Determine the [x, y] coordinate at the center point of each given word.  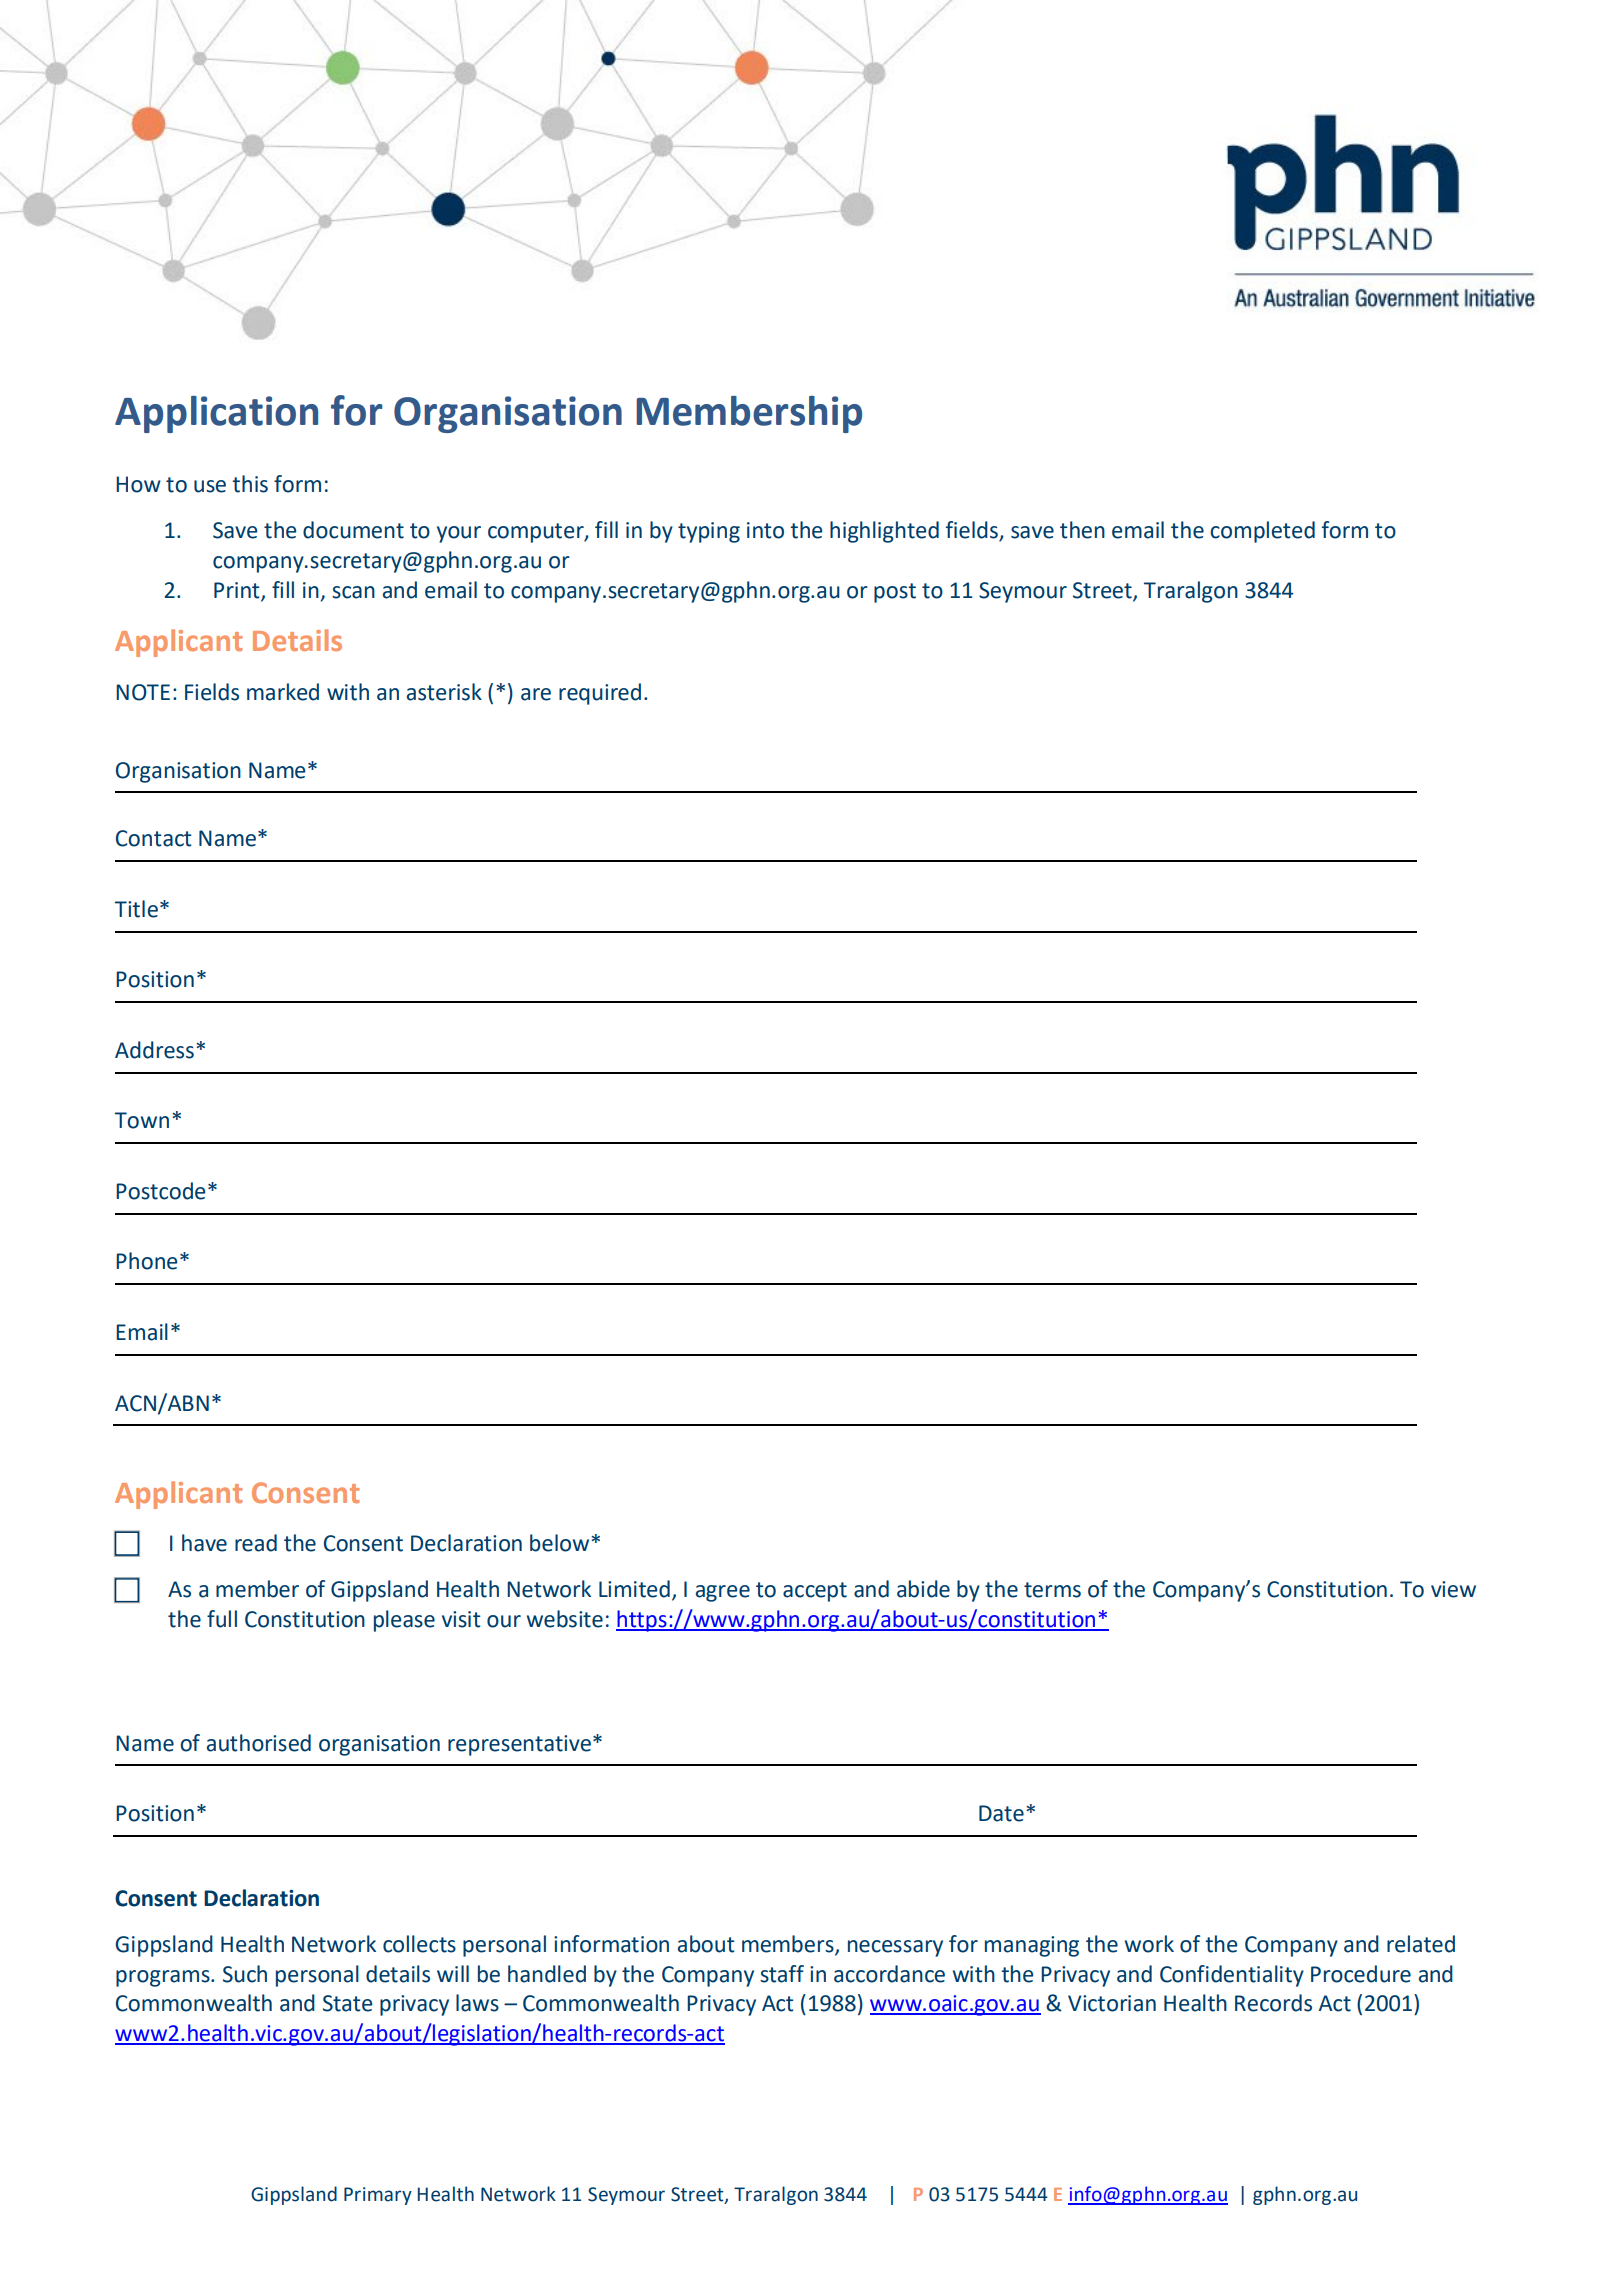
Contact [154, 838]
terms [1052, 1590]
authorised [259, 1743]
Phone [146, 1261]
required [600, 694]
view [1453, 1589]
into [765, 530]
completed [1262, 532]
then [1082, 530]
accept [815, 1592]
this [250, 484]
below [561, 1543]
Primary [378, 2196]
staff [782, 1974]
